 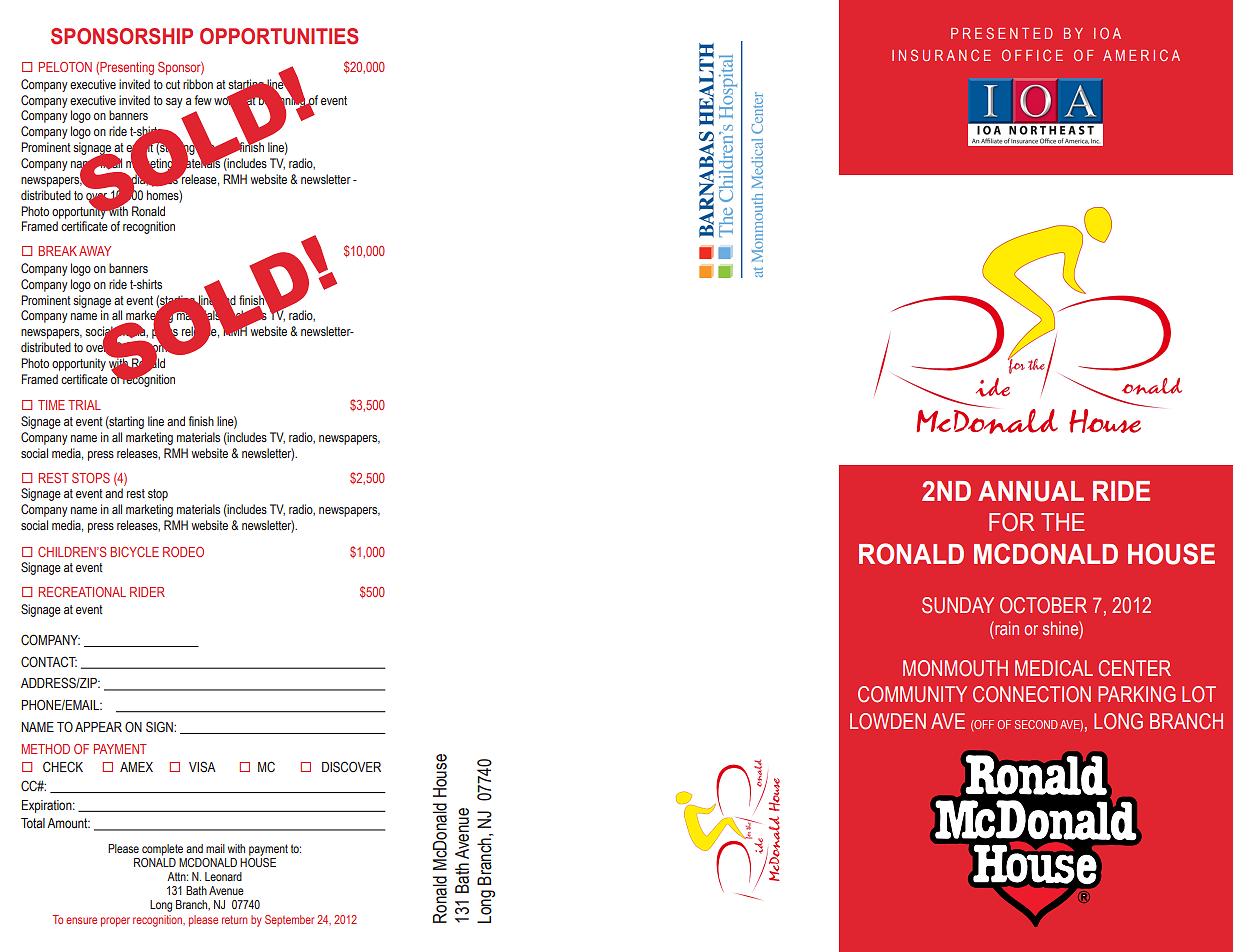 What do you see at coordinates (51, 405) in the document?
I see `TIME` at bounding box center [51, 405].
